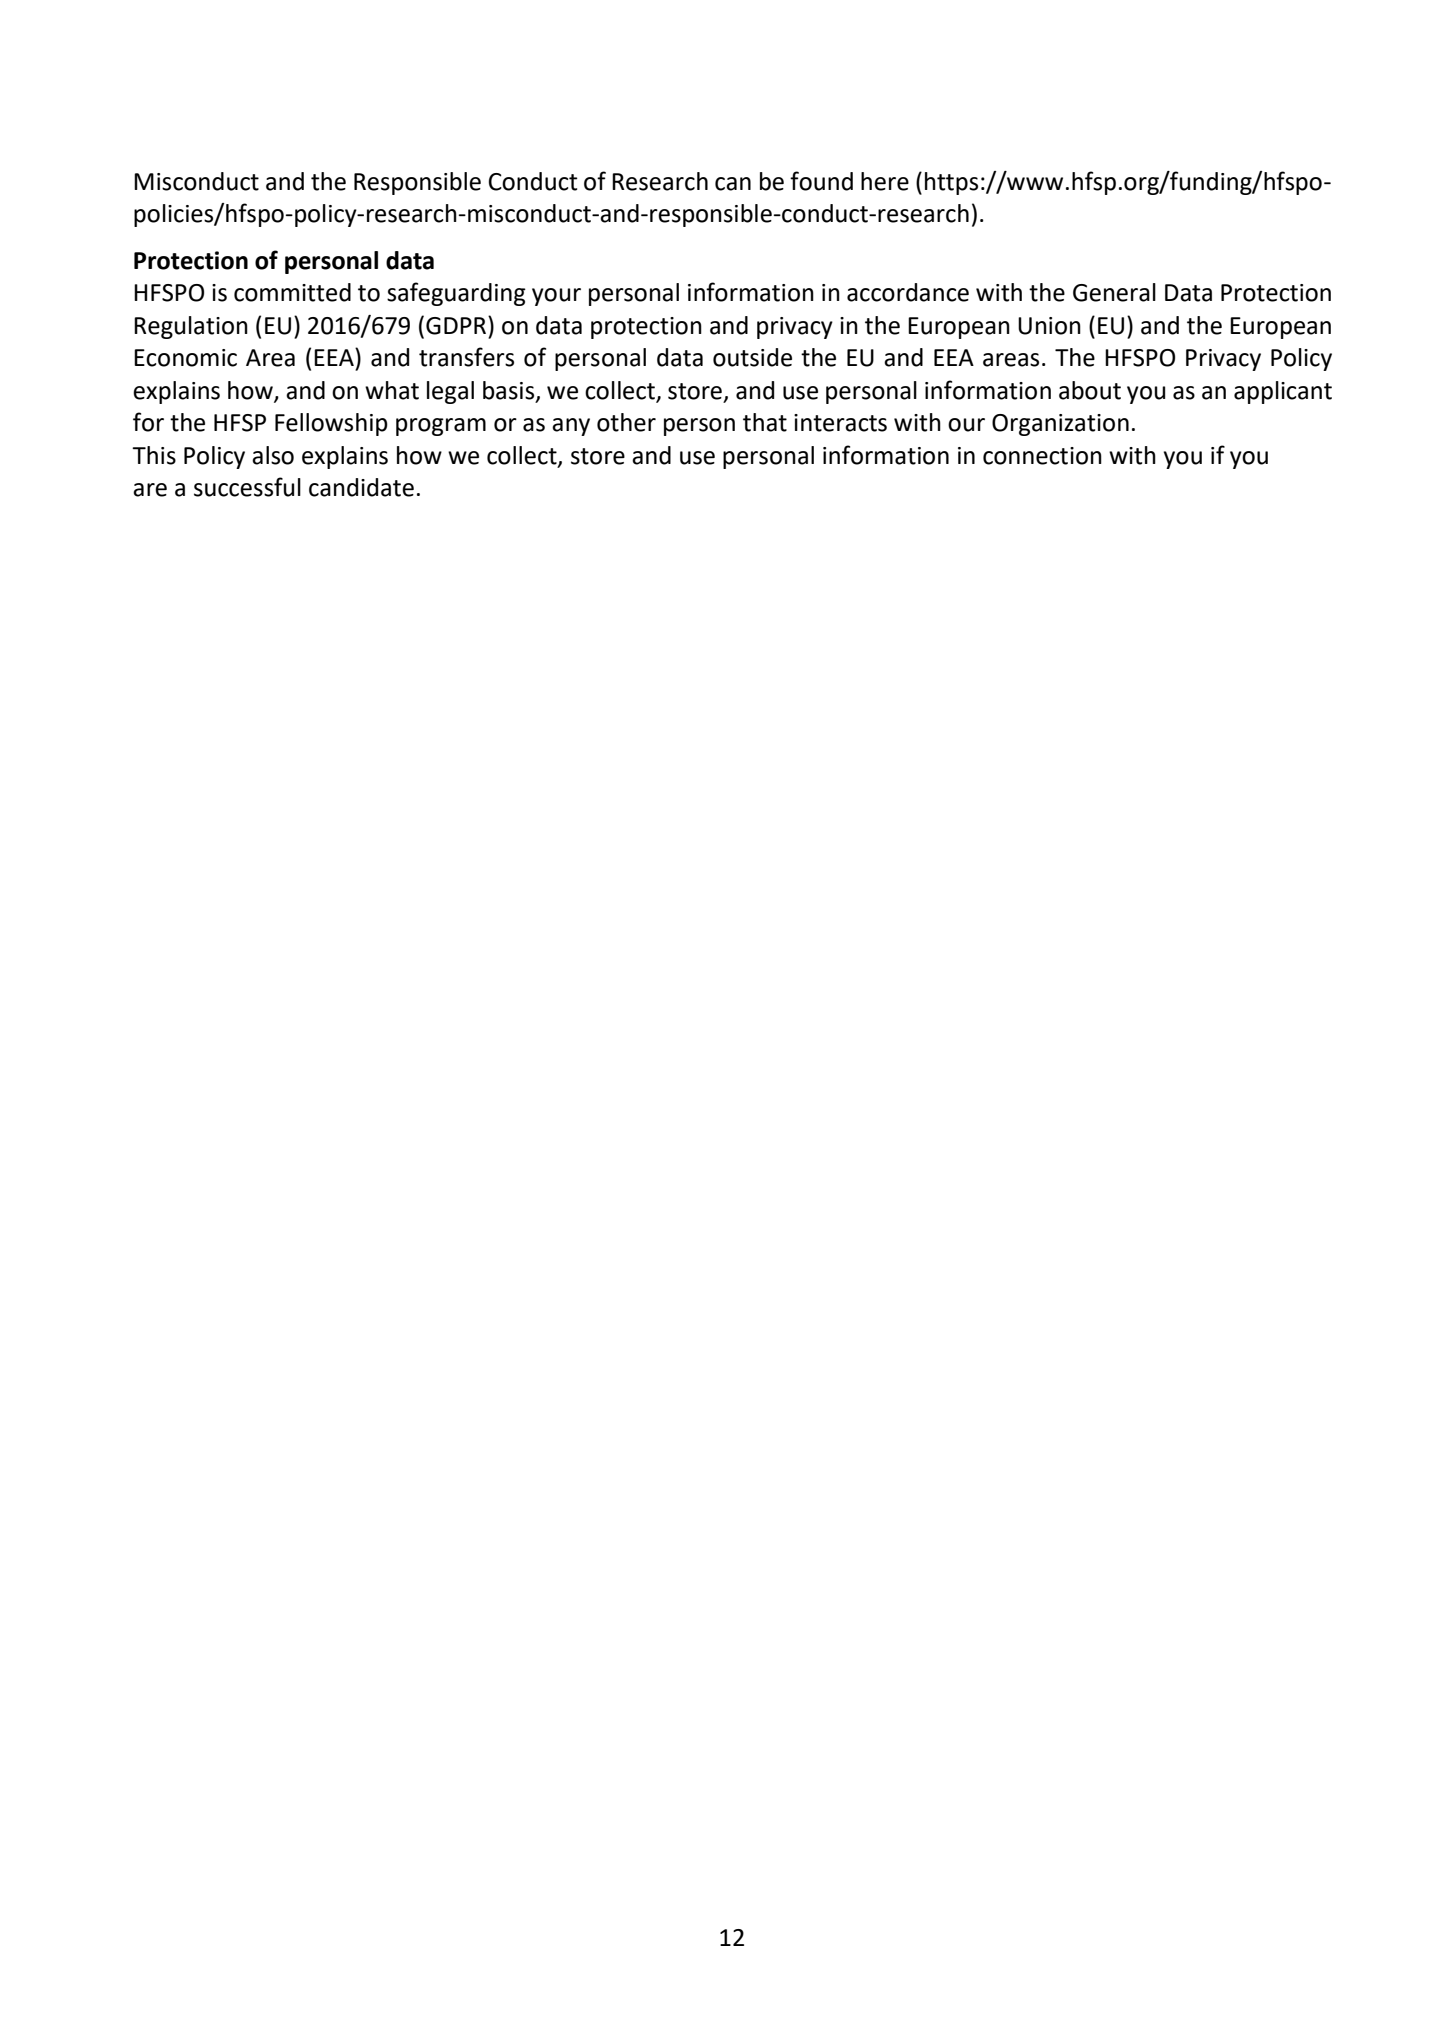 This page has width=1440, height=2037. Describe the element at coordinates (292, 292) in the page. I see `committed` at that location.
